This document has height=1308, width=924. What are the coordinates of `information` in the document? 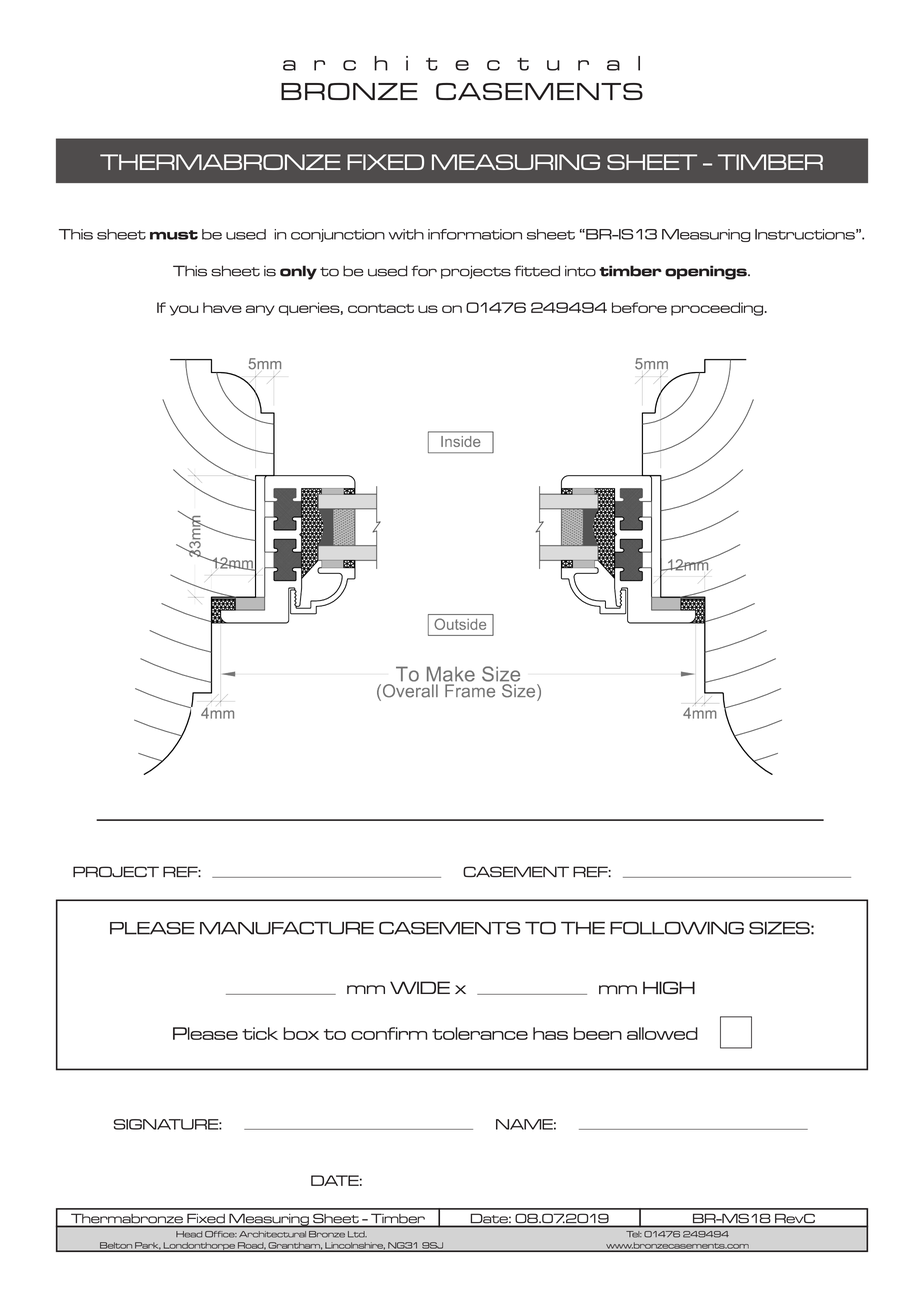 It's located at (475, 234).
